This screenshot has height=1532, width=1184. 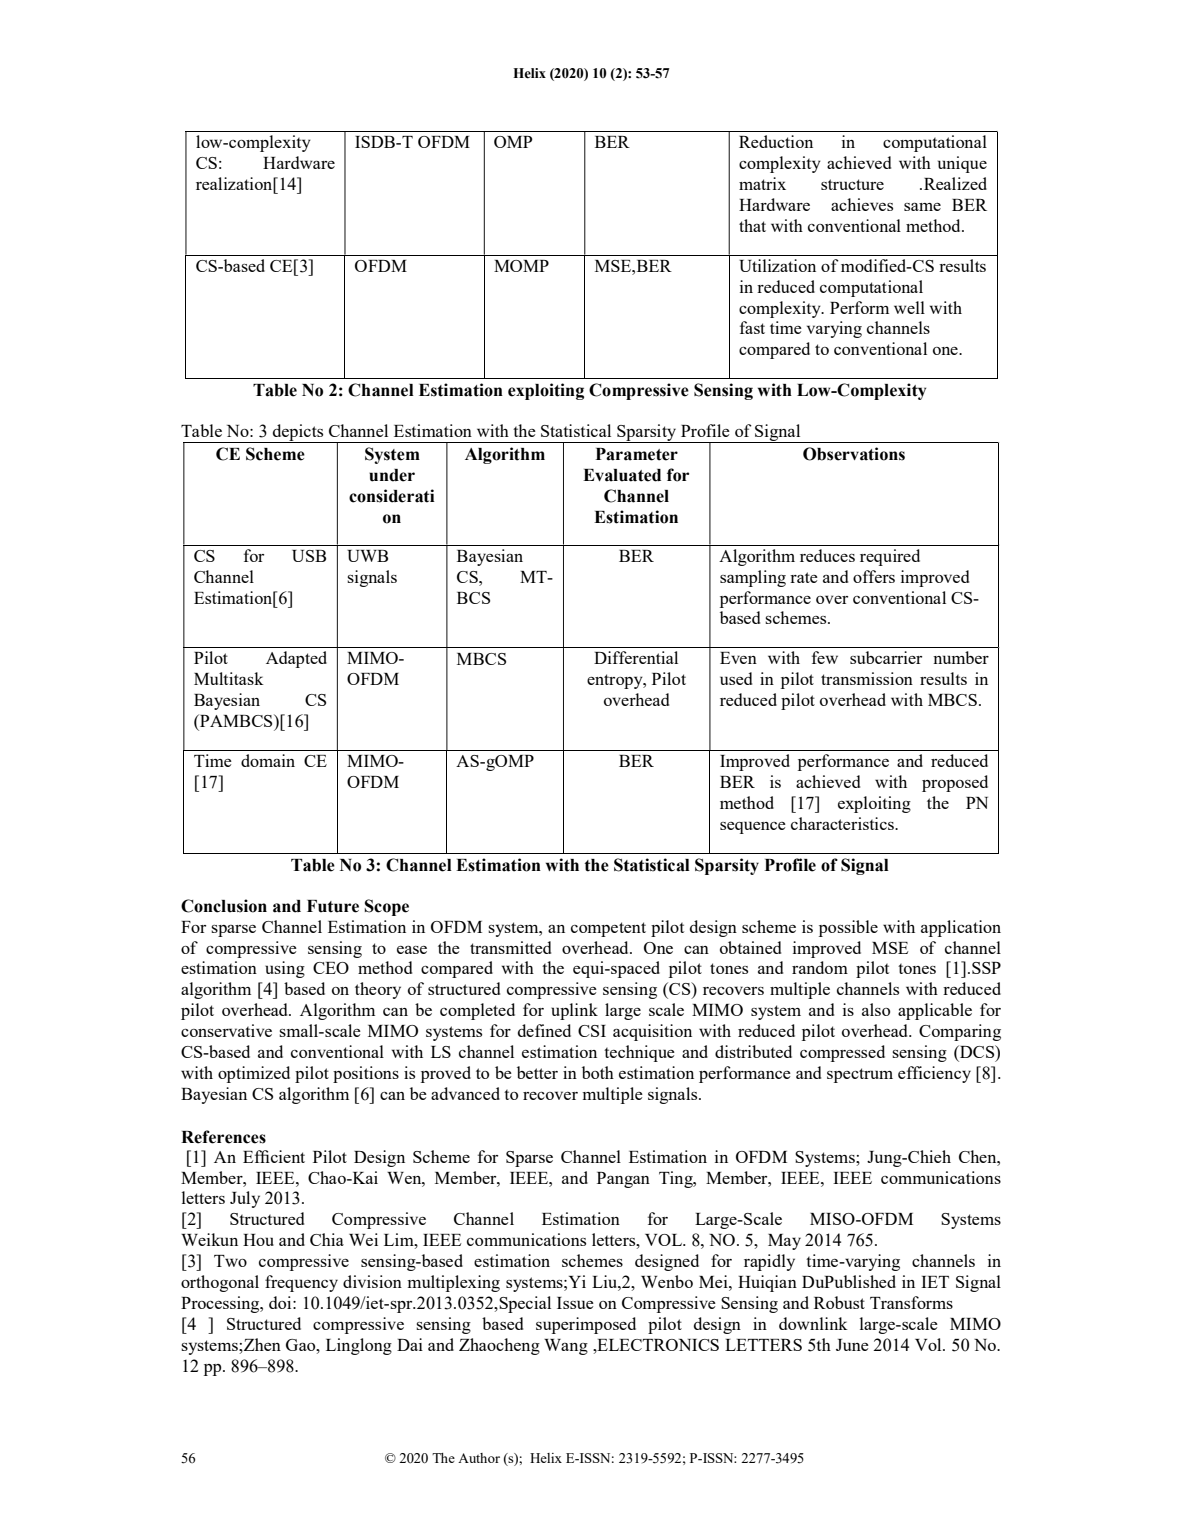 I want to click on Wang, so click(x=566, y=1347).
